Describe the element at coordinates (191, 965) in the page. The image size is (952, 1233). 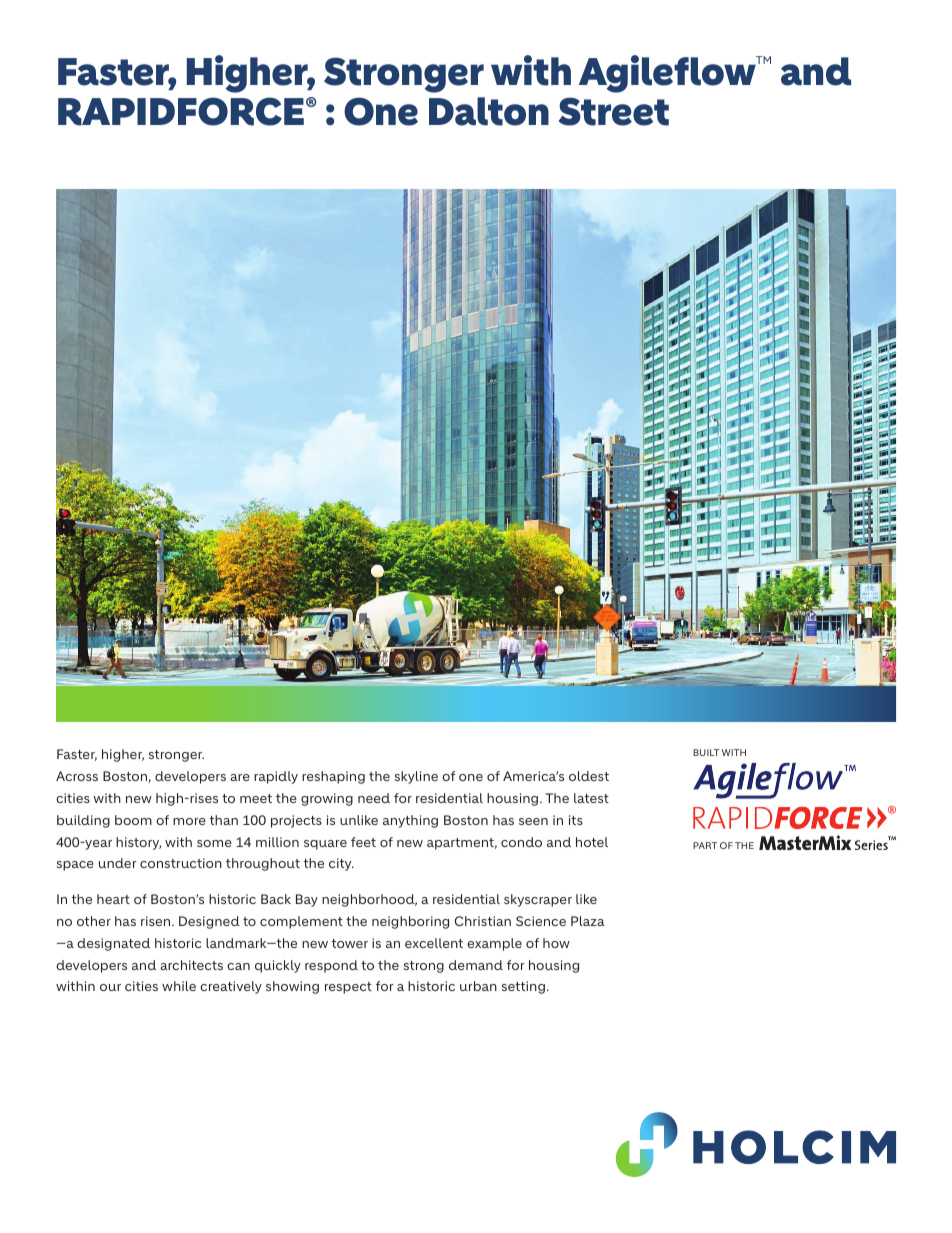
I see `architects` at that location.
